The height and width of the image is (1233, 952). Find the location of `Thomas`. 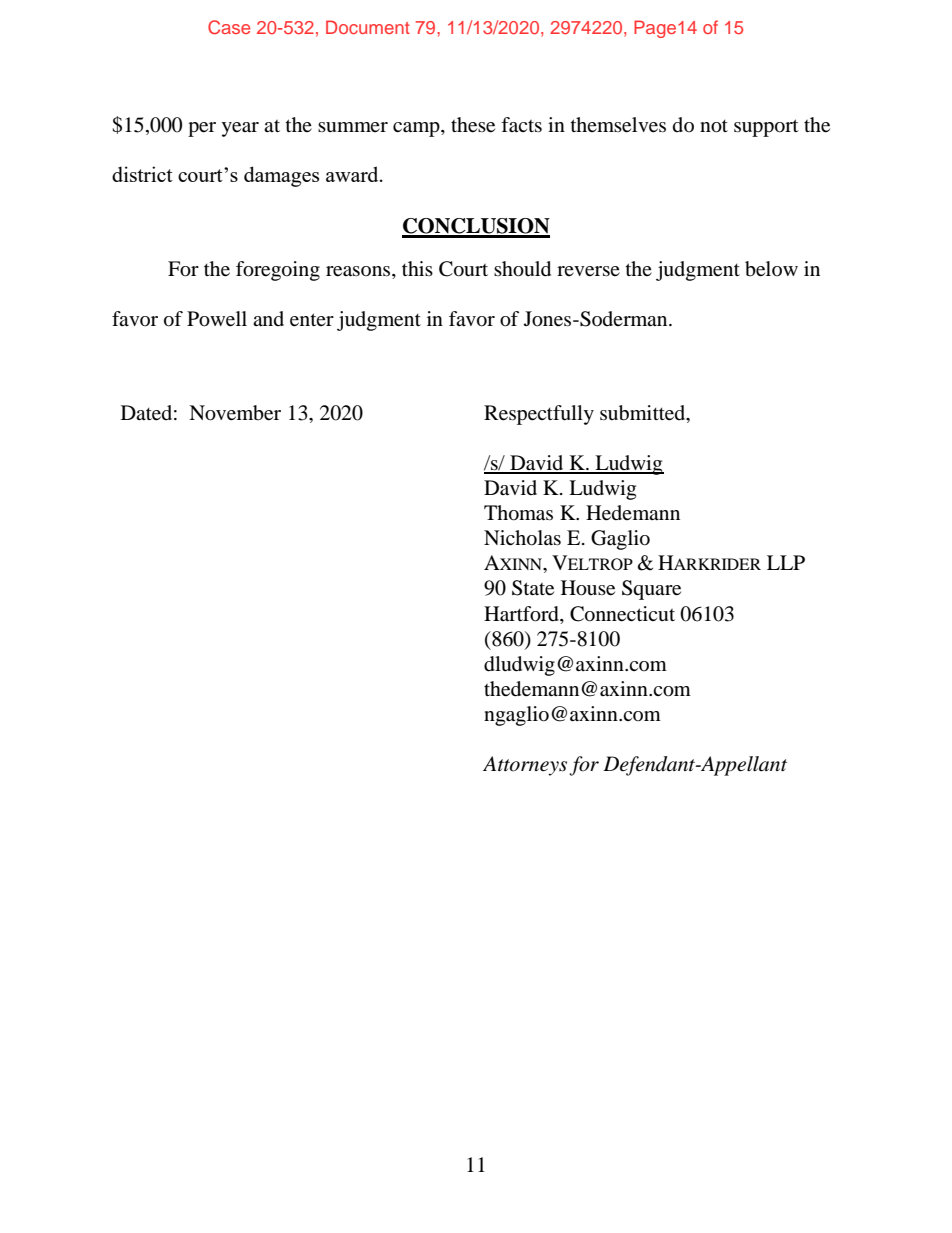

Thomas is located at coordinates (518, 513).
